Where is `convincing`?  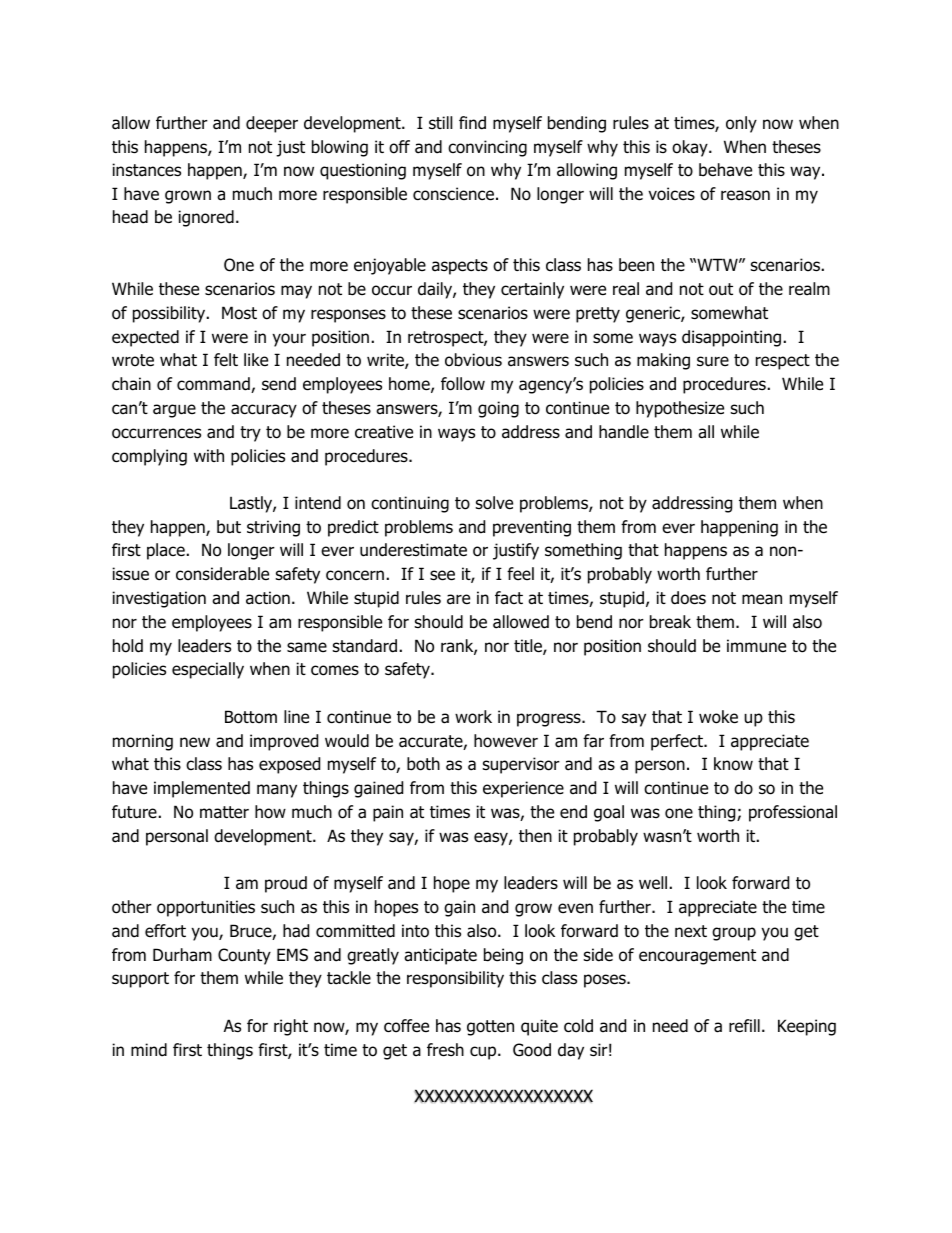 convincing is located at coordinates (487, 148).
